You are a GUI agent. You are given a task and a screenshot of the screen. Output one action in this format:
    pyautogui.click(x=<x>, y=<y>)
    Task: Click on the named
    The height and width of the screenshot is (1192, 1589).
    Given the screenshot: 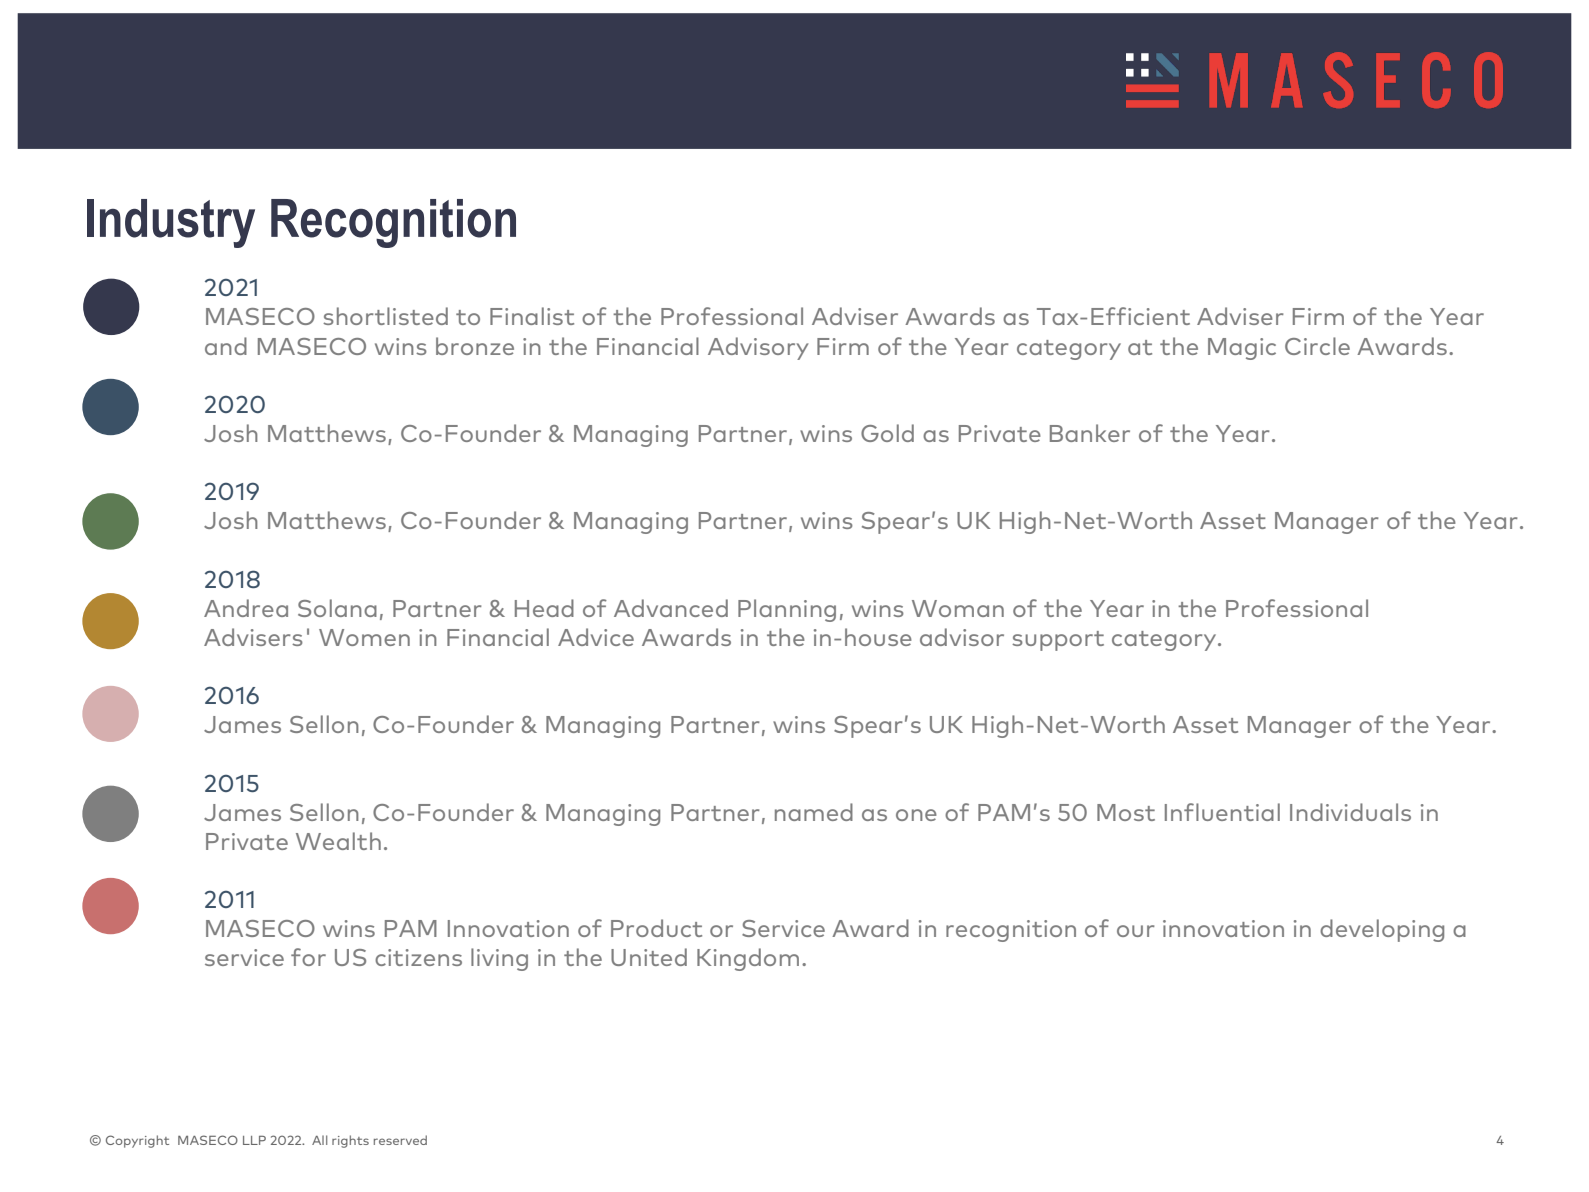 What is the action you would take?
    pyautogui.click(x=814, y=812)
